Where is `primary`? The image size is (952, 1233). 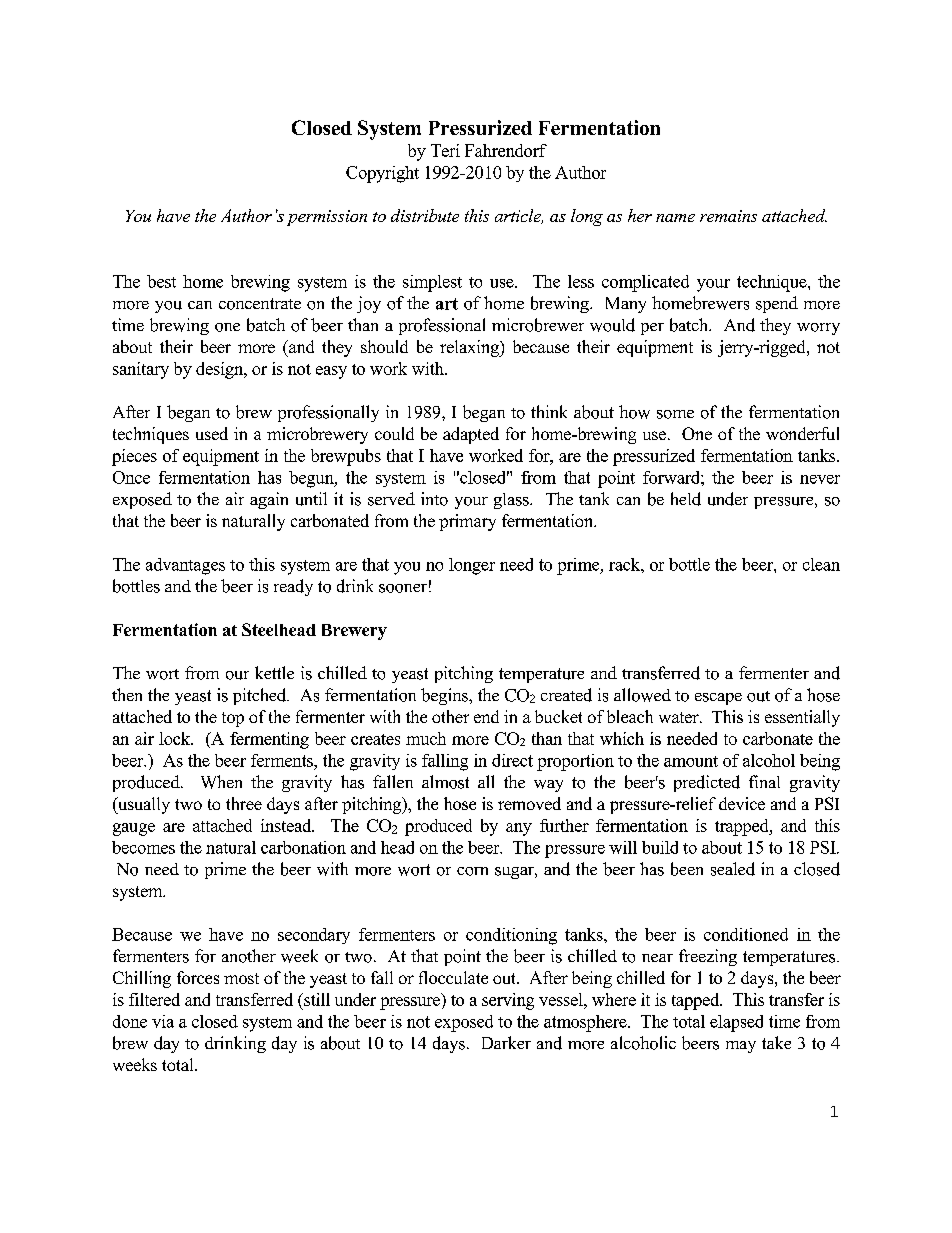 primary is located at coordinates (467, 522).
